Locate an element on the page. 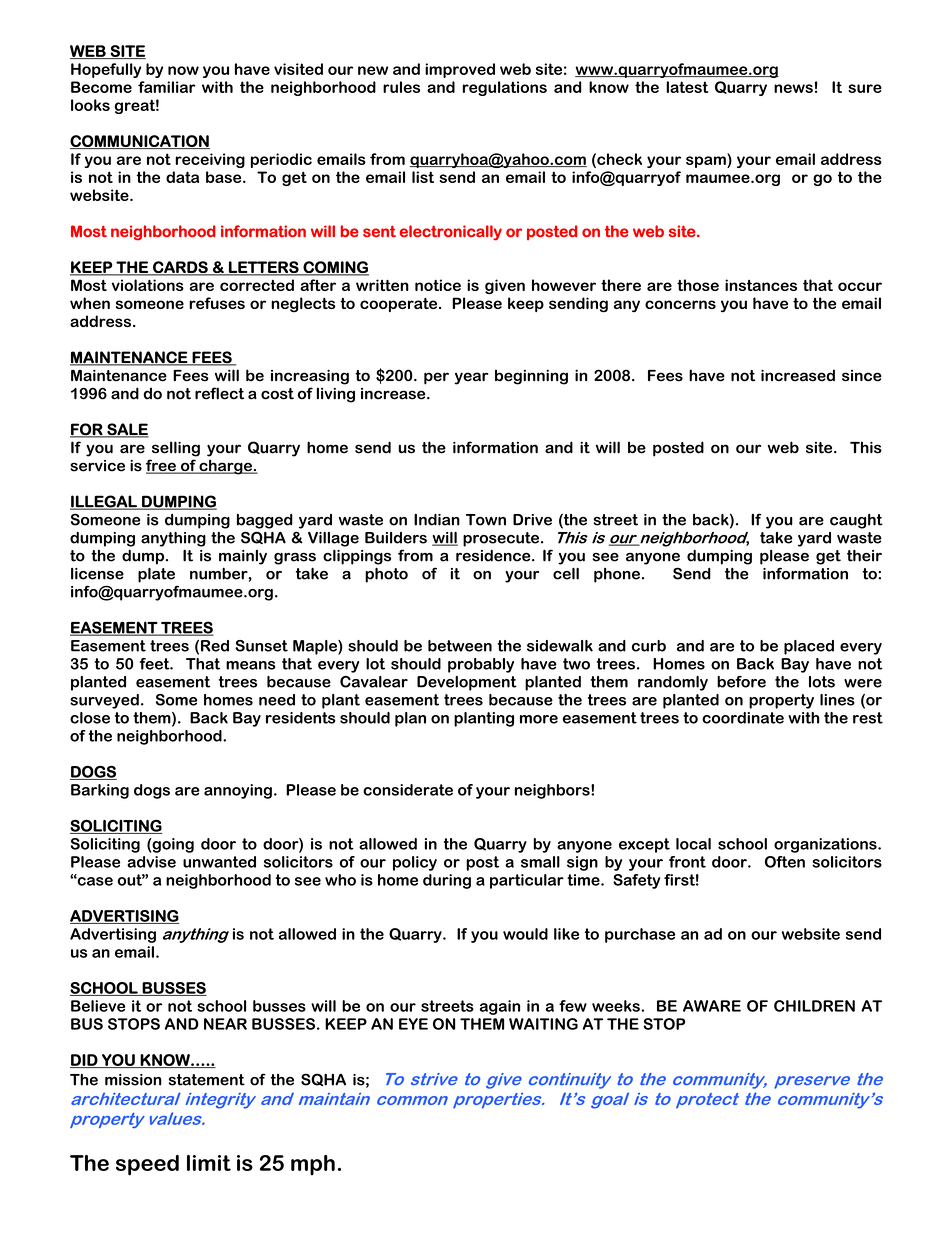 This image has height=1233, width=952. news is located at coordinates (793, 88).
